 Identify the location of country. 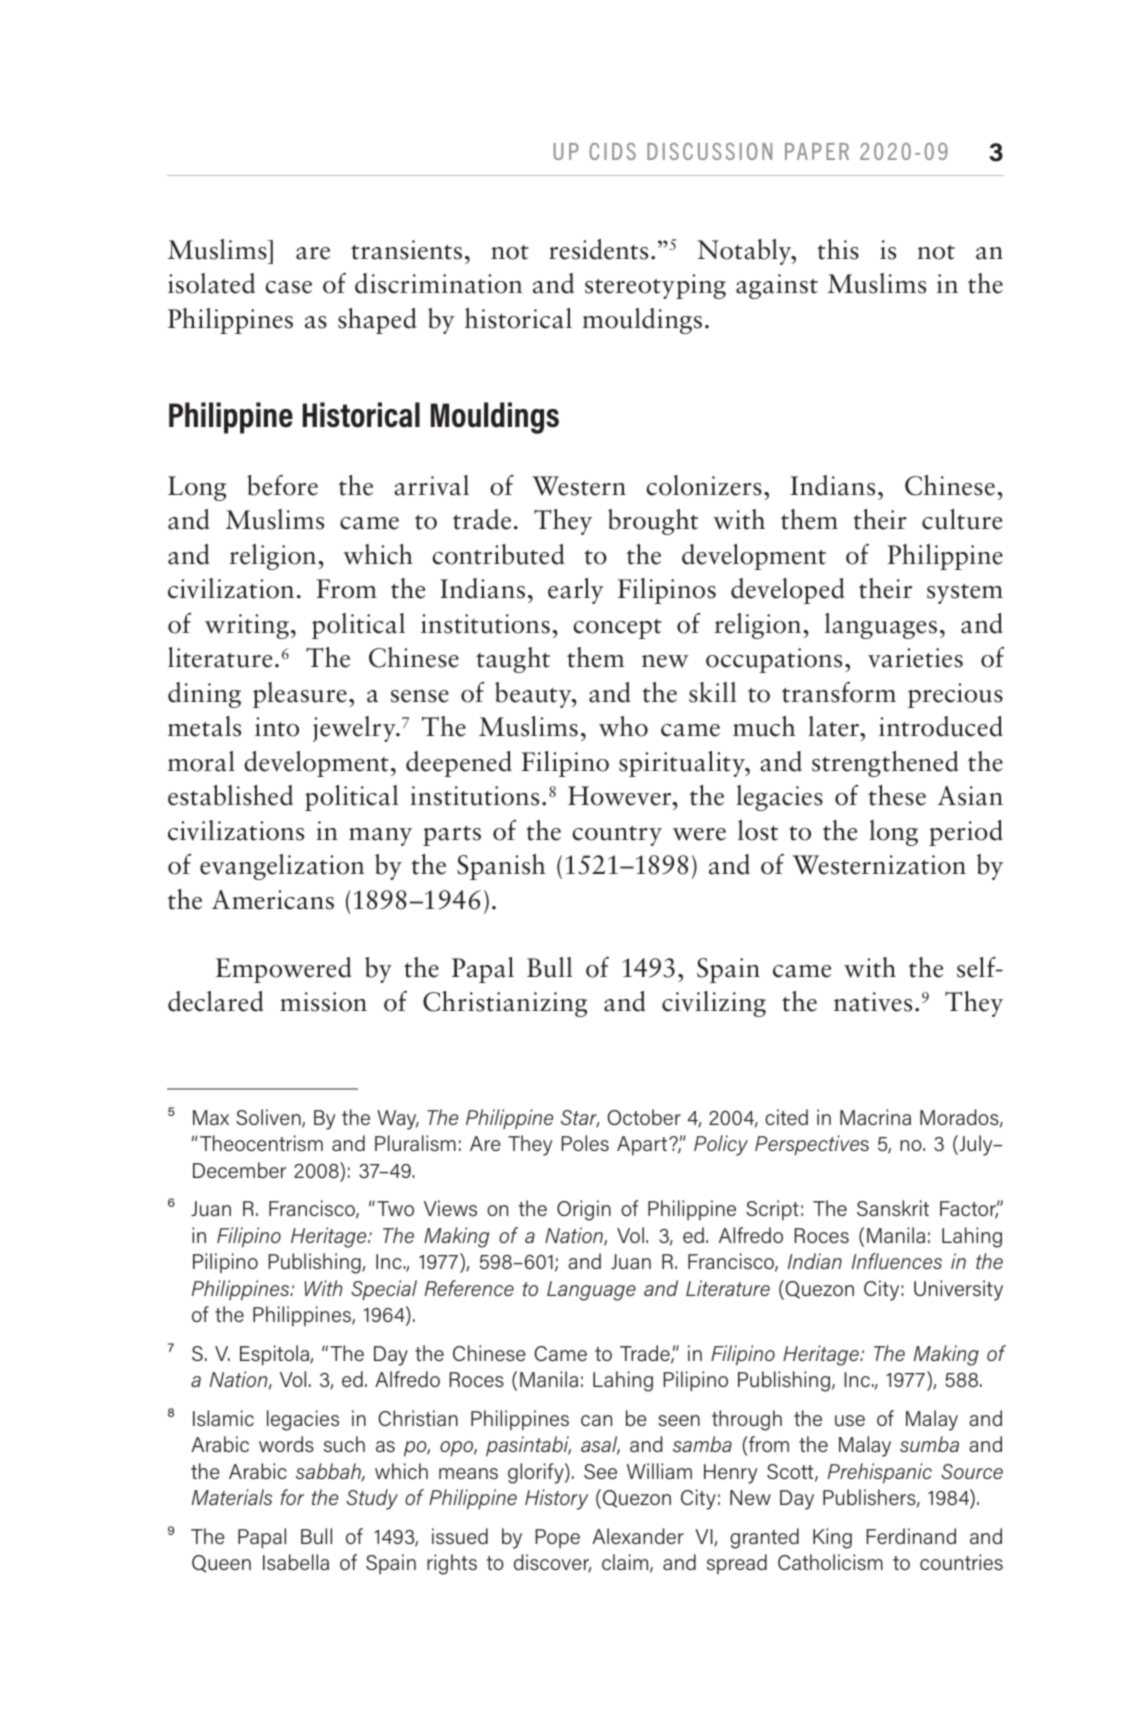
(617, 836).
